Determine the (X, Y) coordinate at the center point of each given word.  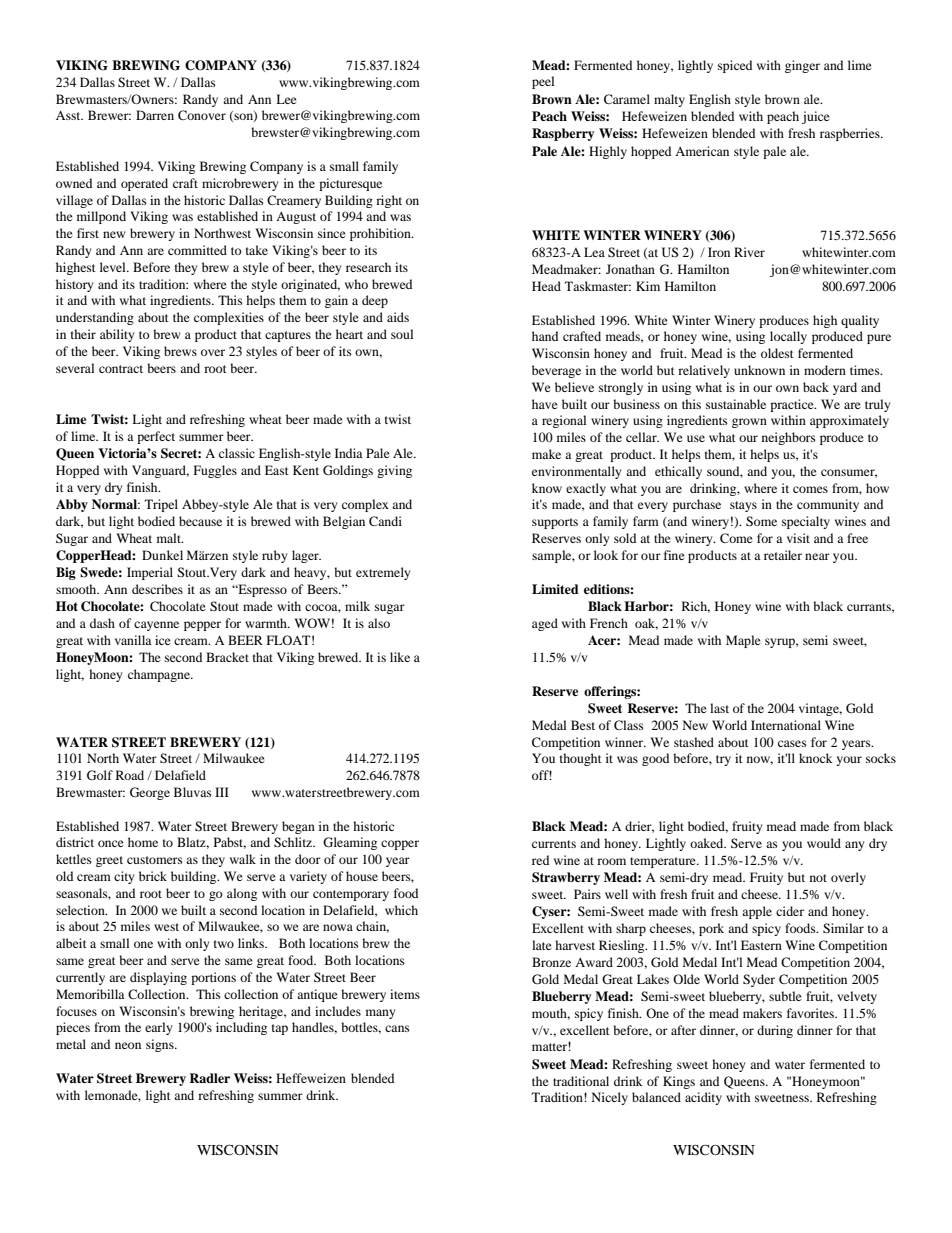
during (775, 1031)
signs (161, 1045)
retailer (783, 555)
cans (397, 1028)
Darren (155, 115)
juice (816, 117)
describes (157, 589)
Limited (555, 589)
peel (543, 82)
